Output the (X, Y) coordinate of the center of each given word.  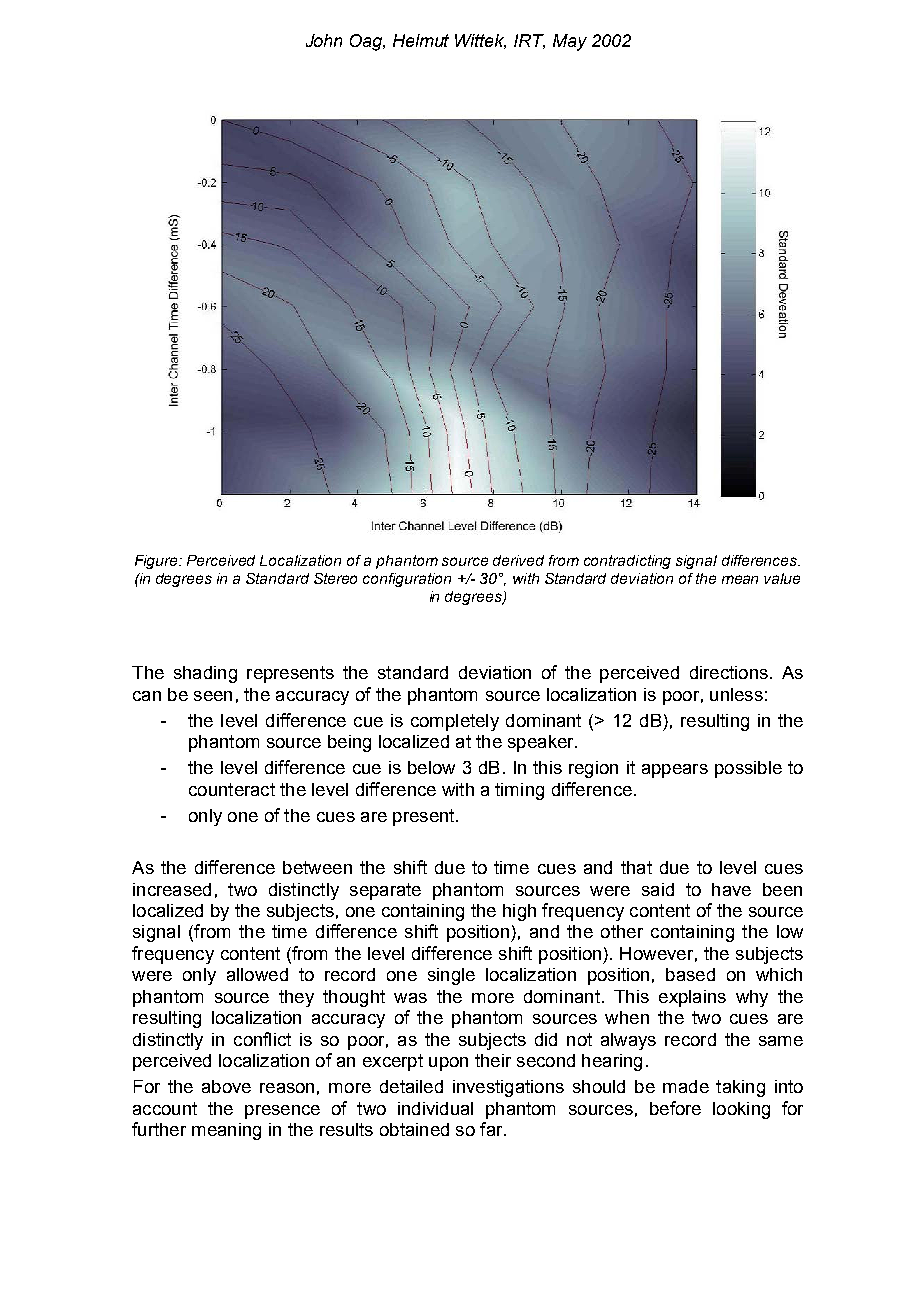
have (731, 889)
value (782, 578)
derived (518, 560)
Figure (157, 562)
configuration (407, 580)
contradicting (627, 562)
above (226, 1086)
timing (519, 791)
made (686, 1086)
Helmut (421, 40)
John (324, 40)
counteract (232, 789)
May (570, 42)
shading (205, 674)
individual (435, 1108)
